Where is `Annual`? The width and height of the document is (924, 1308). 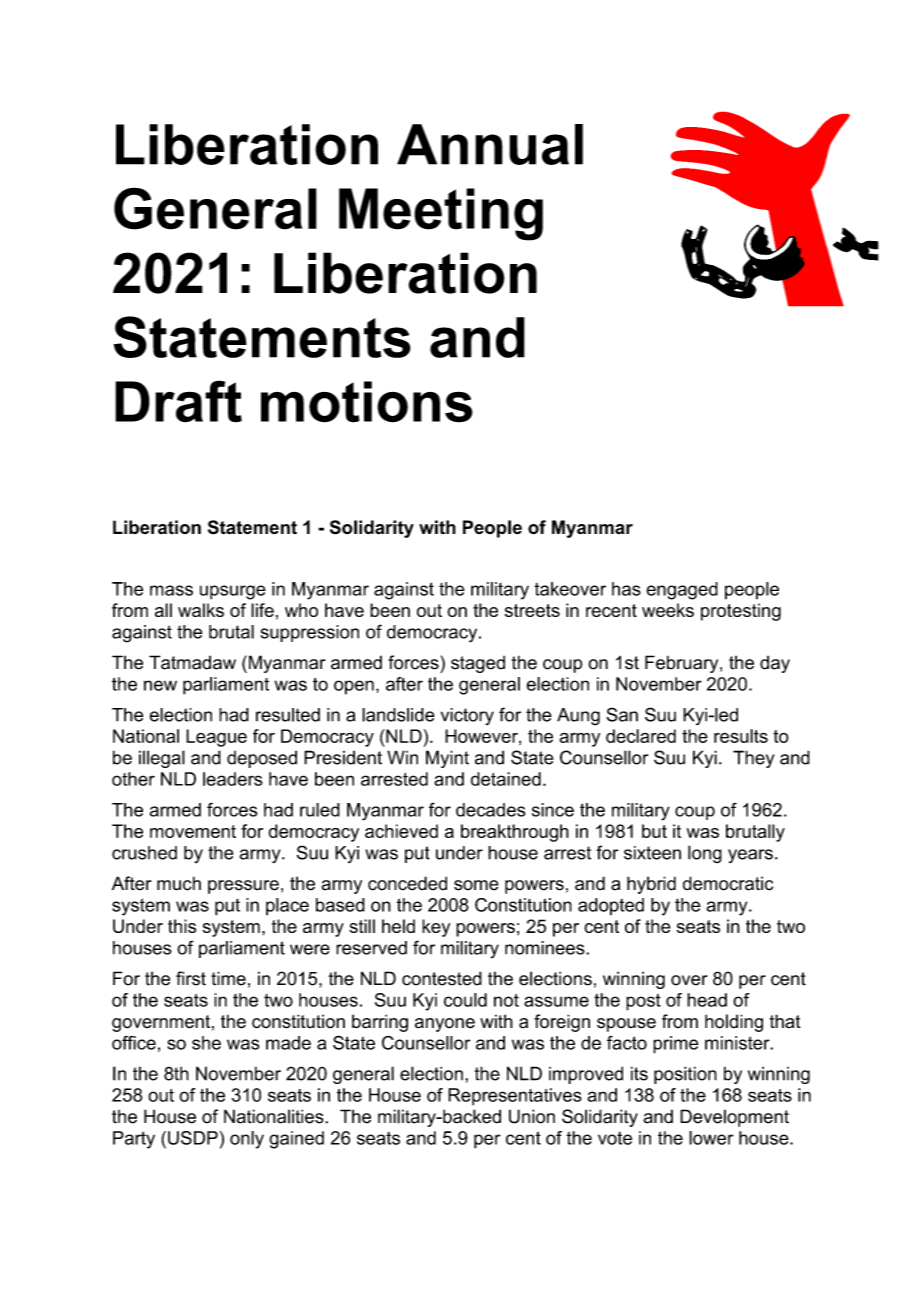 Annual is located at coordinates (490, 144).
